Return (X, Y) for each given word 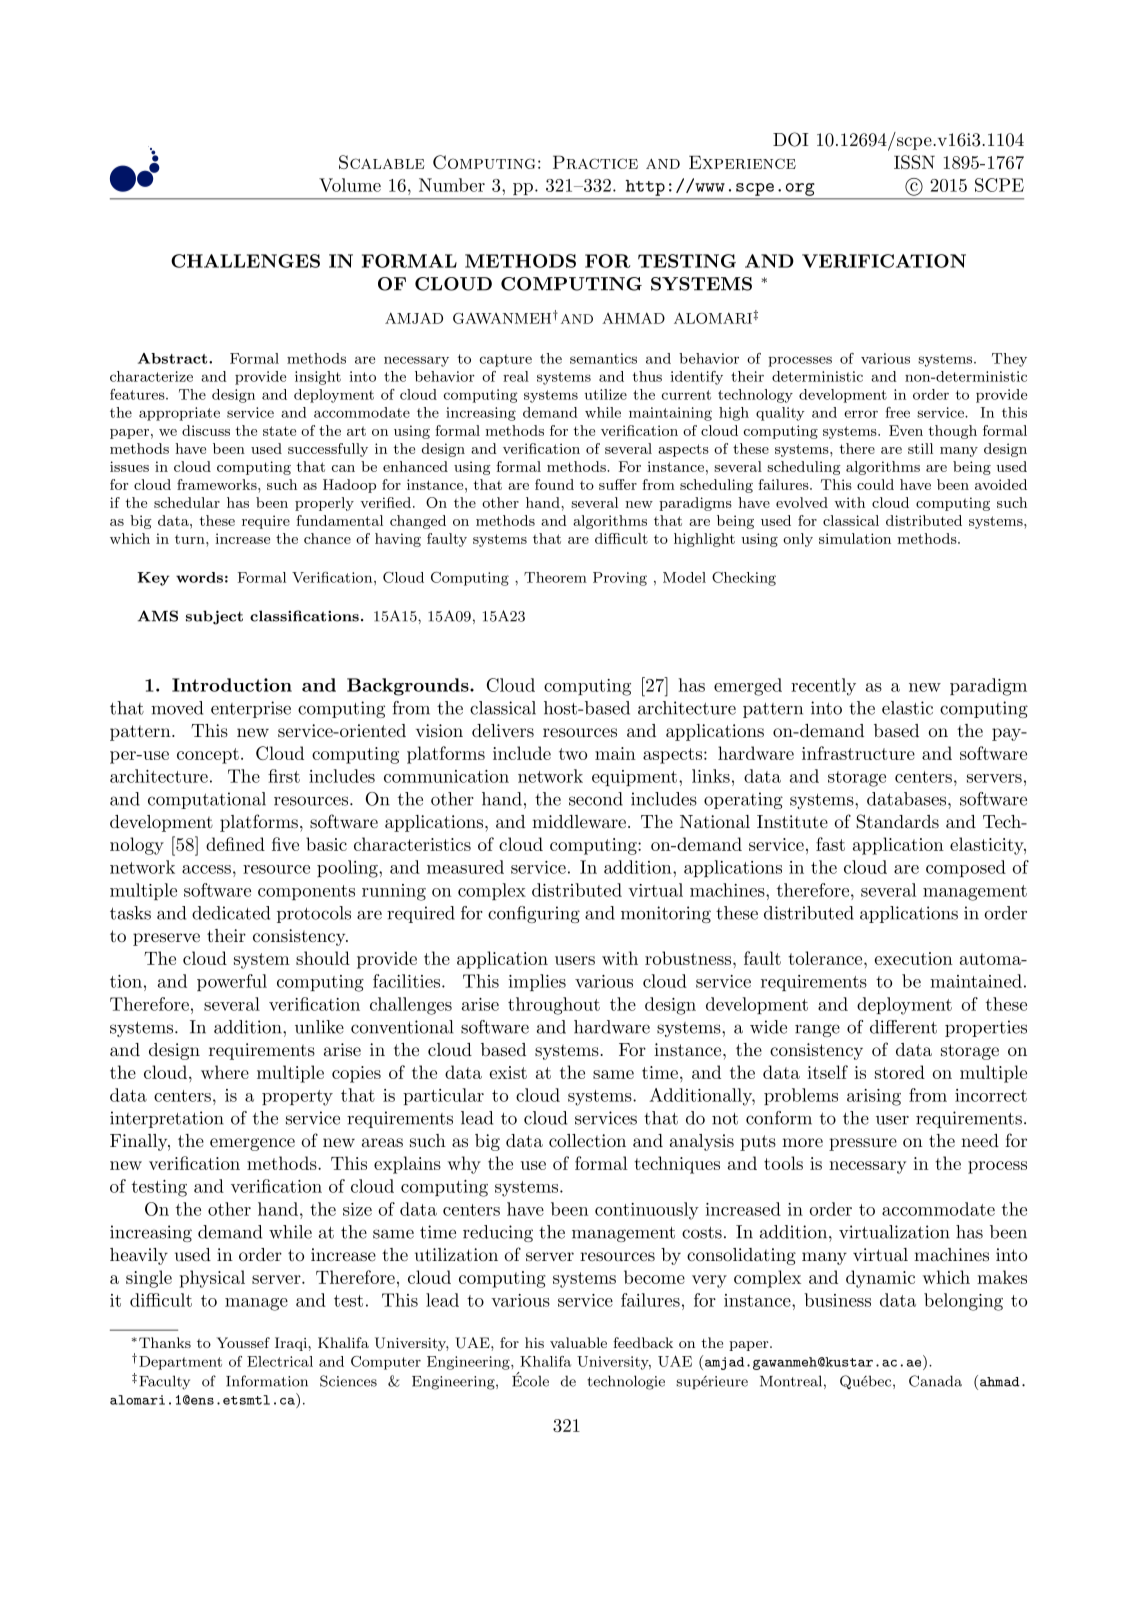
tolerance (826, 958)
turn (191, 539)
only (798, 540)
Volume (350, 185)
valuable (578, 1342)
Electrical (280, 1361)
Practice (595, 162)
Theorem (555, 577)
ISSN (914, 162)
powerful (232, 982)
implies (537, 982)
